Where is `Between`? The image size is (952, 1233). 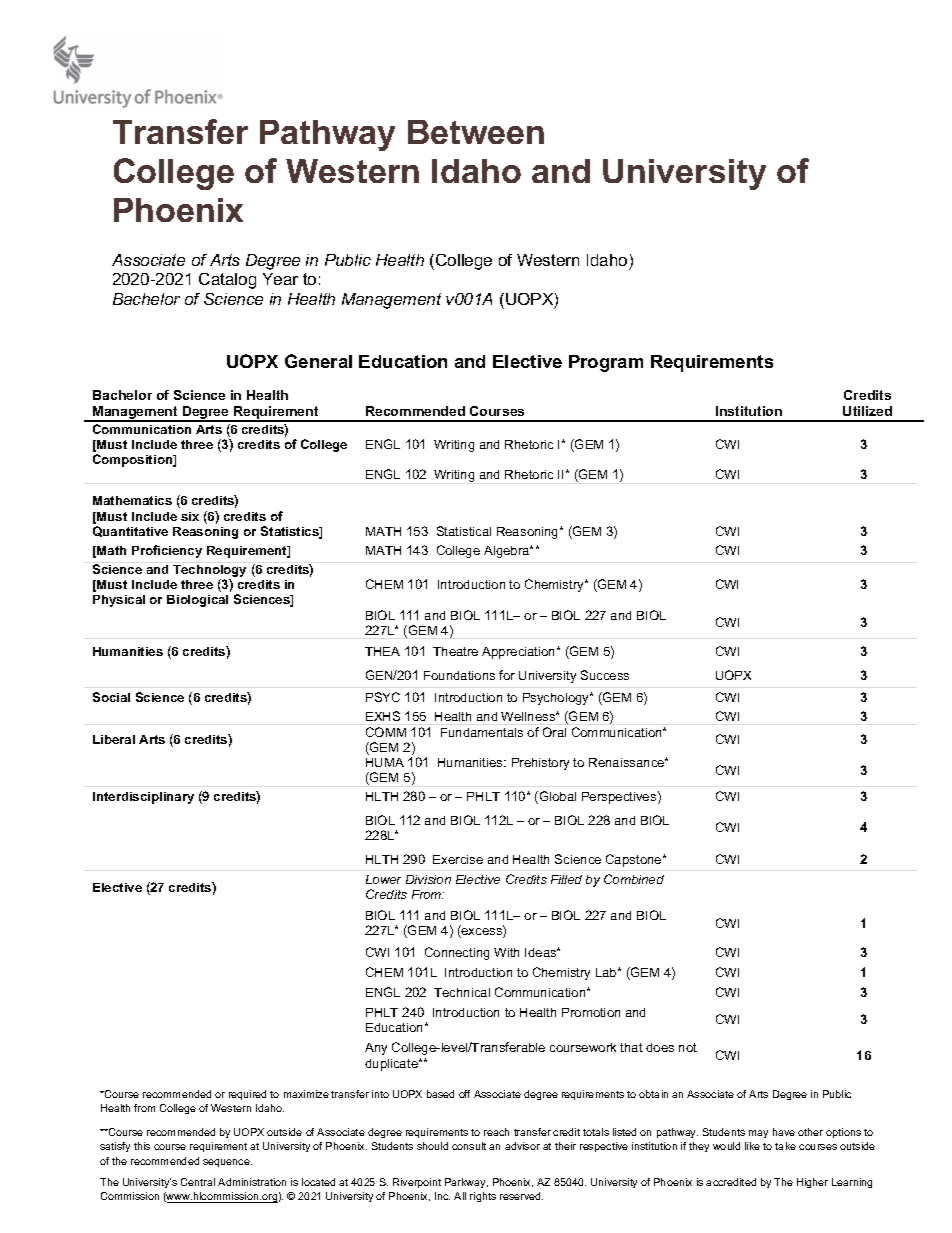
Between is located at coordinates (476, 132).
